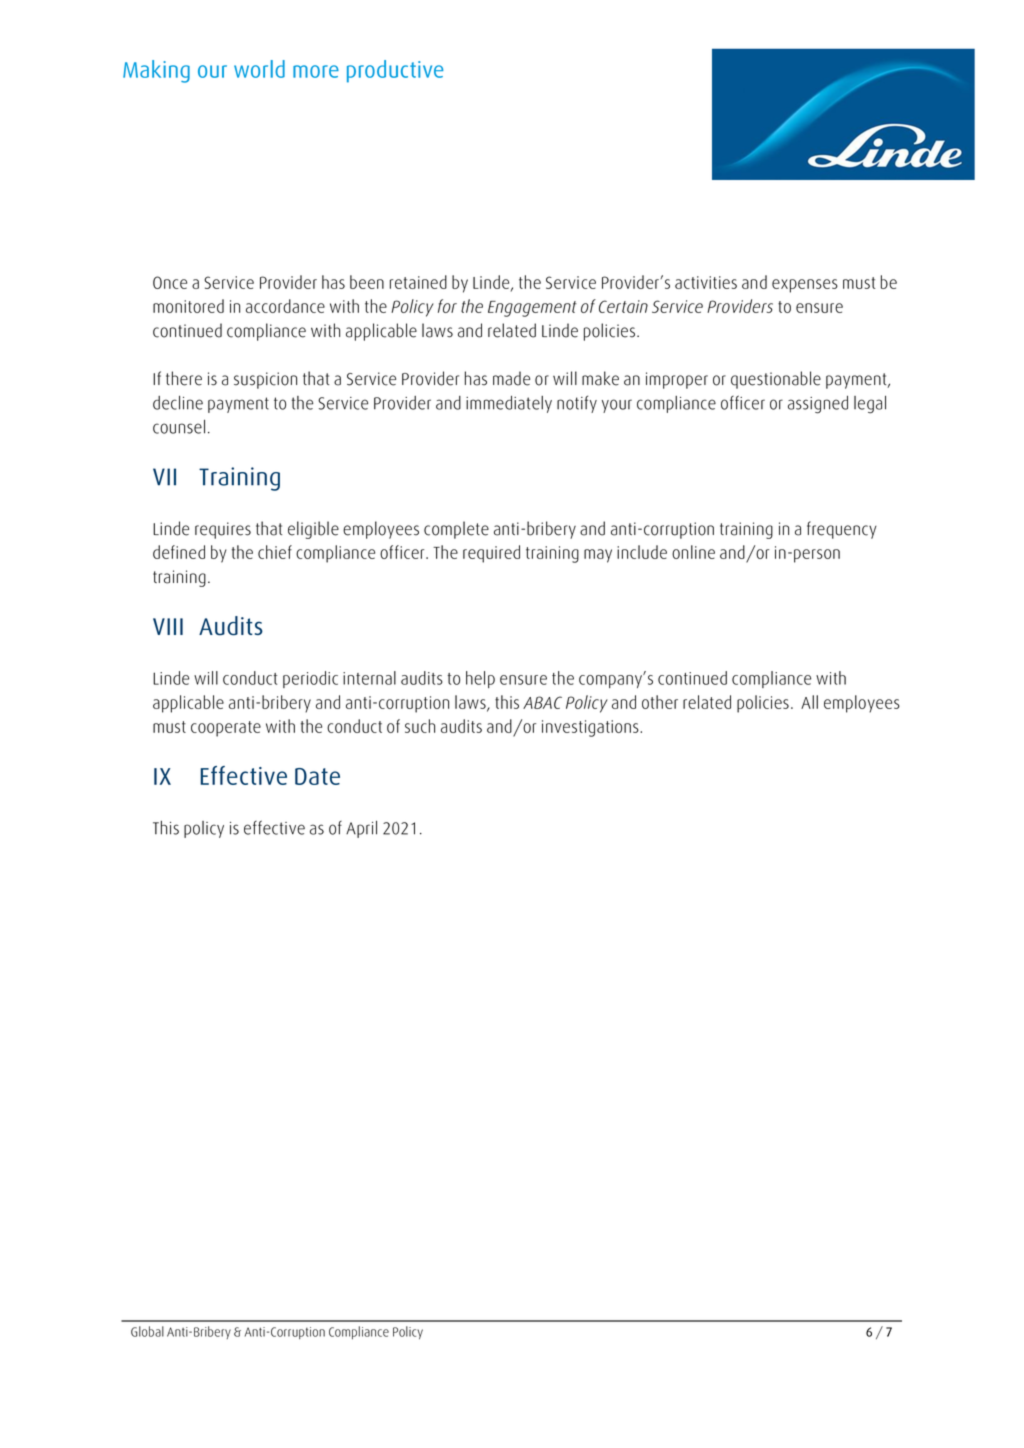  Describe the element at coordinates (805, 286) in the screenshot. I see `expenses` at that location.
